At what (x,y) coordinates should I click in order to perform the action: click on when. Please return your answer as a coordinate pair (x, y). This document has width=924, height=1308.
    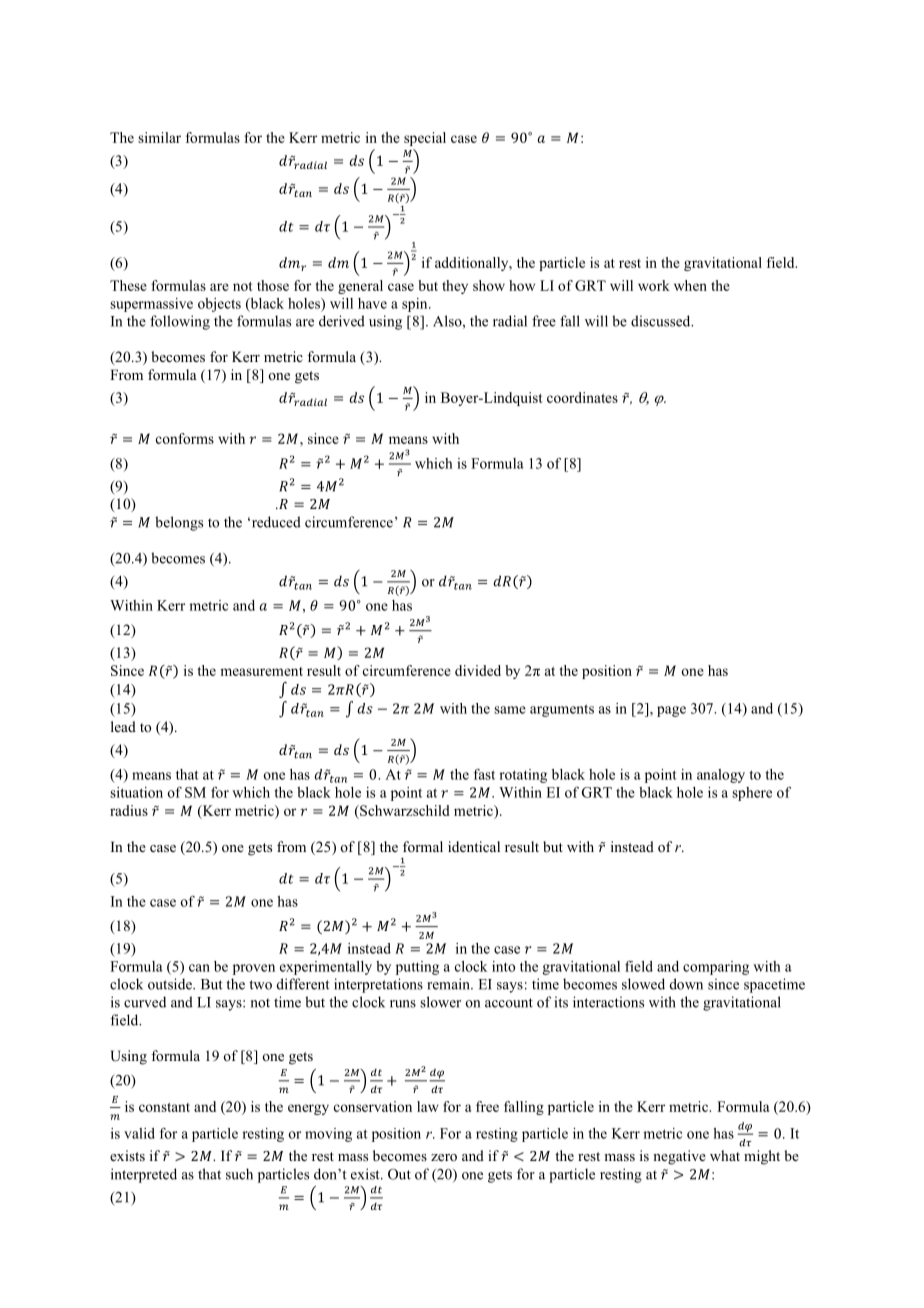
    Looking at the image, I should click on (690, 285).
